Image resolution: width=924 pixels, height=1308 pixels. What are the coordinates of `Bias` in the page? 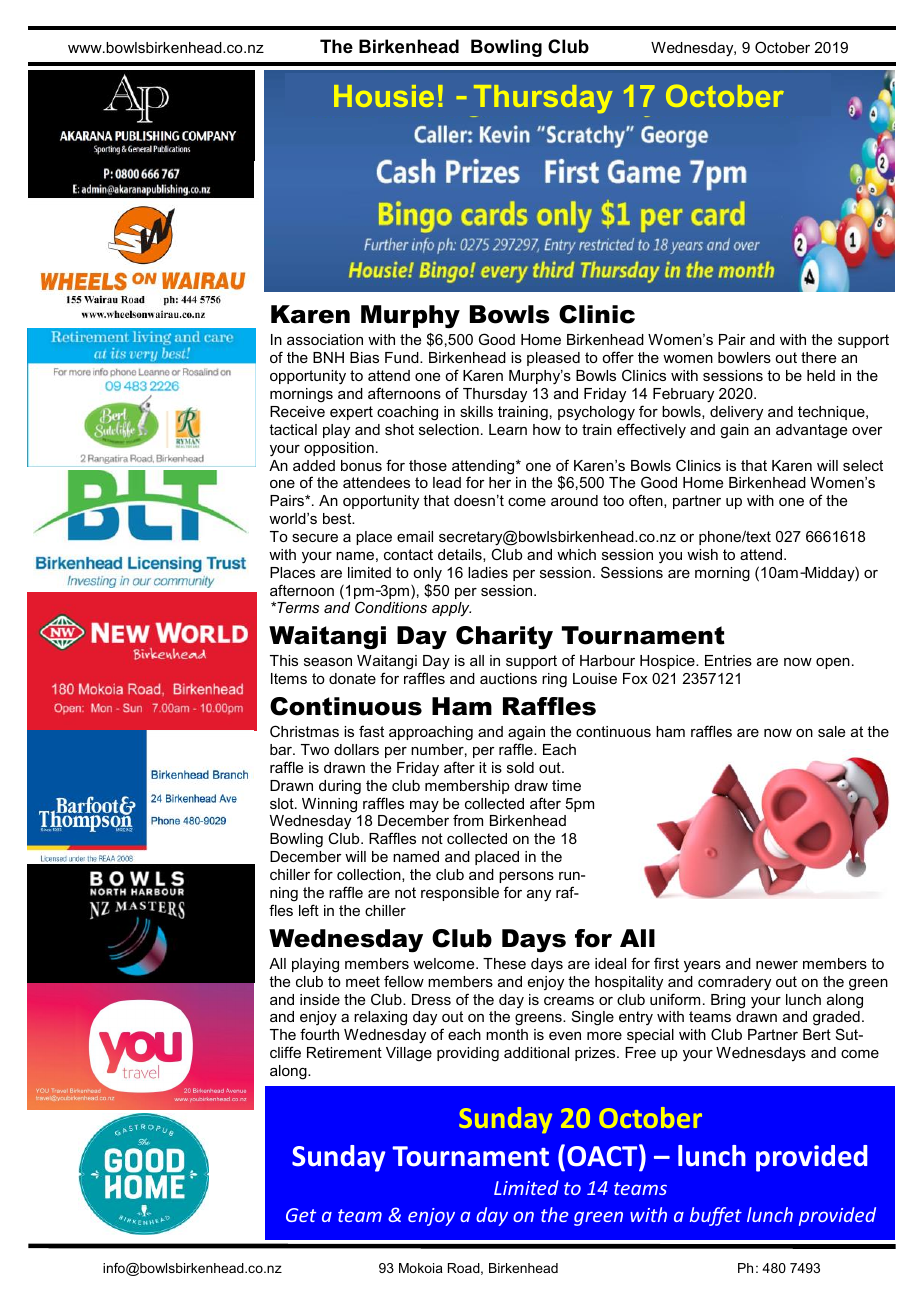 It's located at (364, 357).
